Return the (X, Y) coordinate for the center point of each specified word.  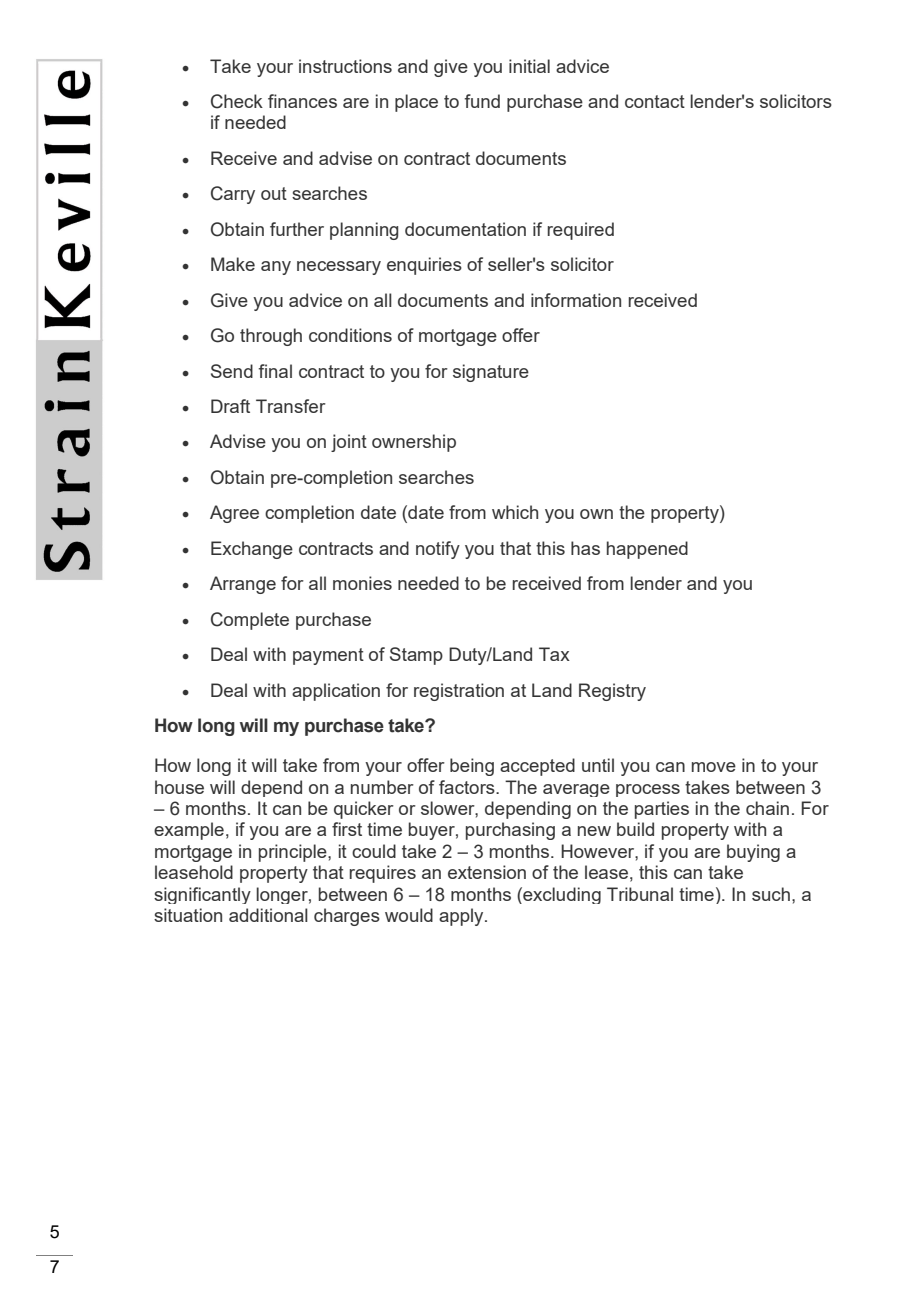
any (276, 268)
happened (647, 550)
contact (655, 101)
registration (459, 692)
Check (237, 101)
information (576, 300)
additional (268, 915)
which (515, 512)
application (336, 692)
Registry (612, 692)
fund (482, 101)
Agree (234, 514)
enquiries (424, 266)
